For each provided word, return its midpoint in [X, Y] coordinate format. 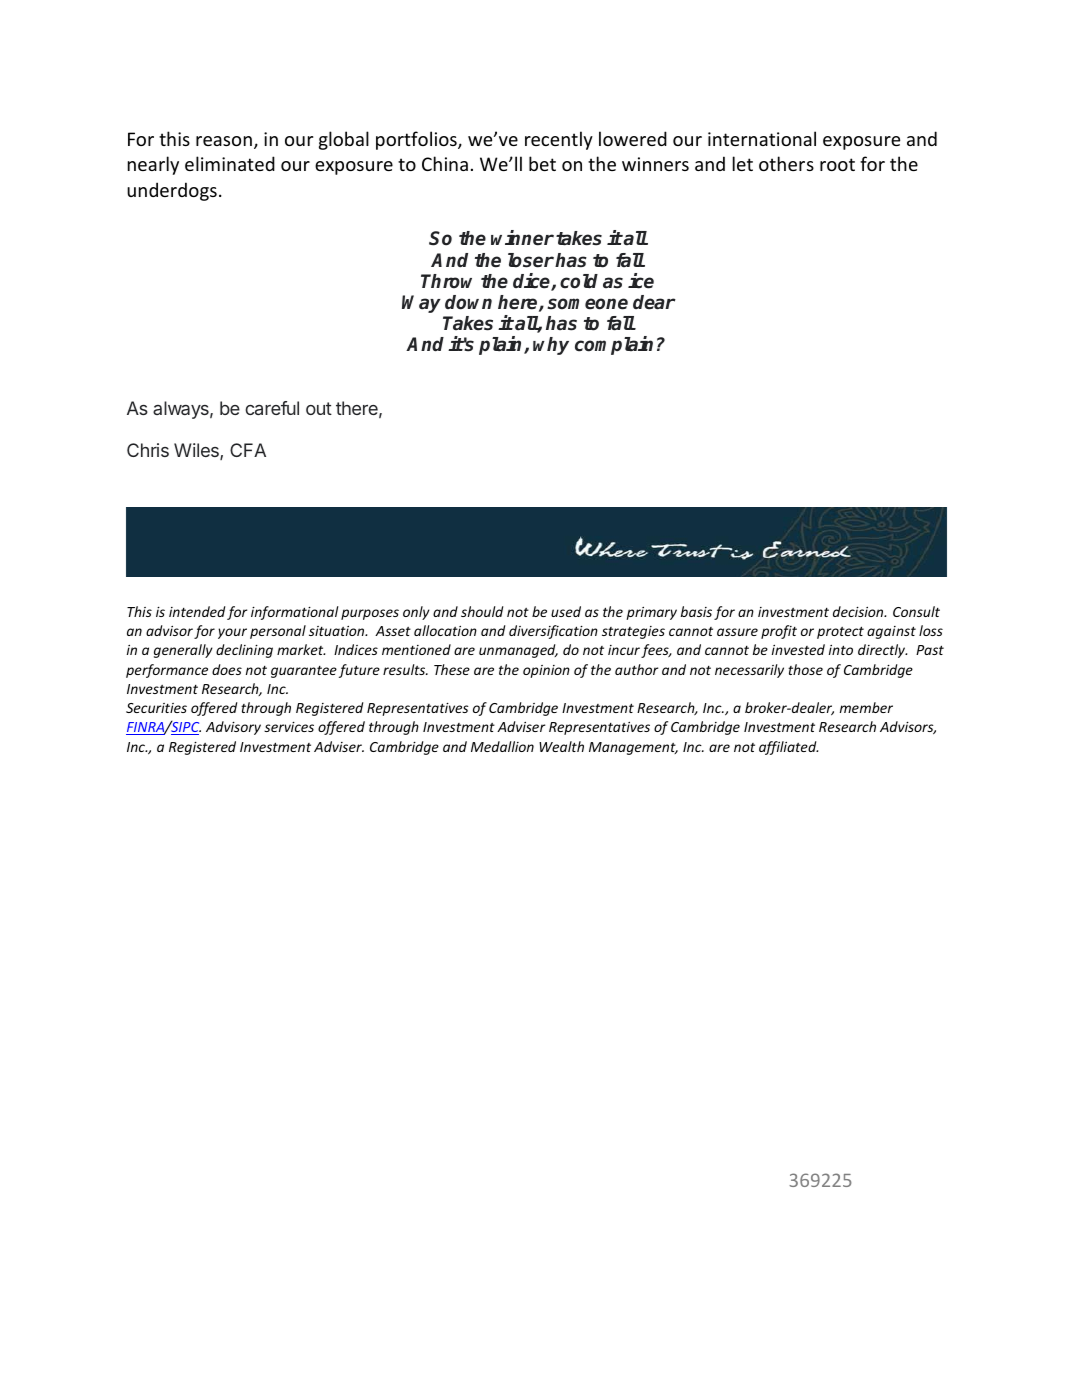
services [289, 727]
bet [542, 163]
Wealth [561, 746]
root [837, 164]
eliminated [230, 163]
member [866, 707]
